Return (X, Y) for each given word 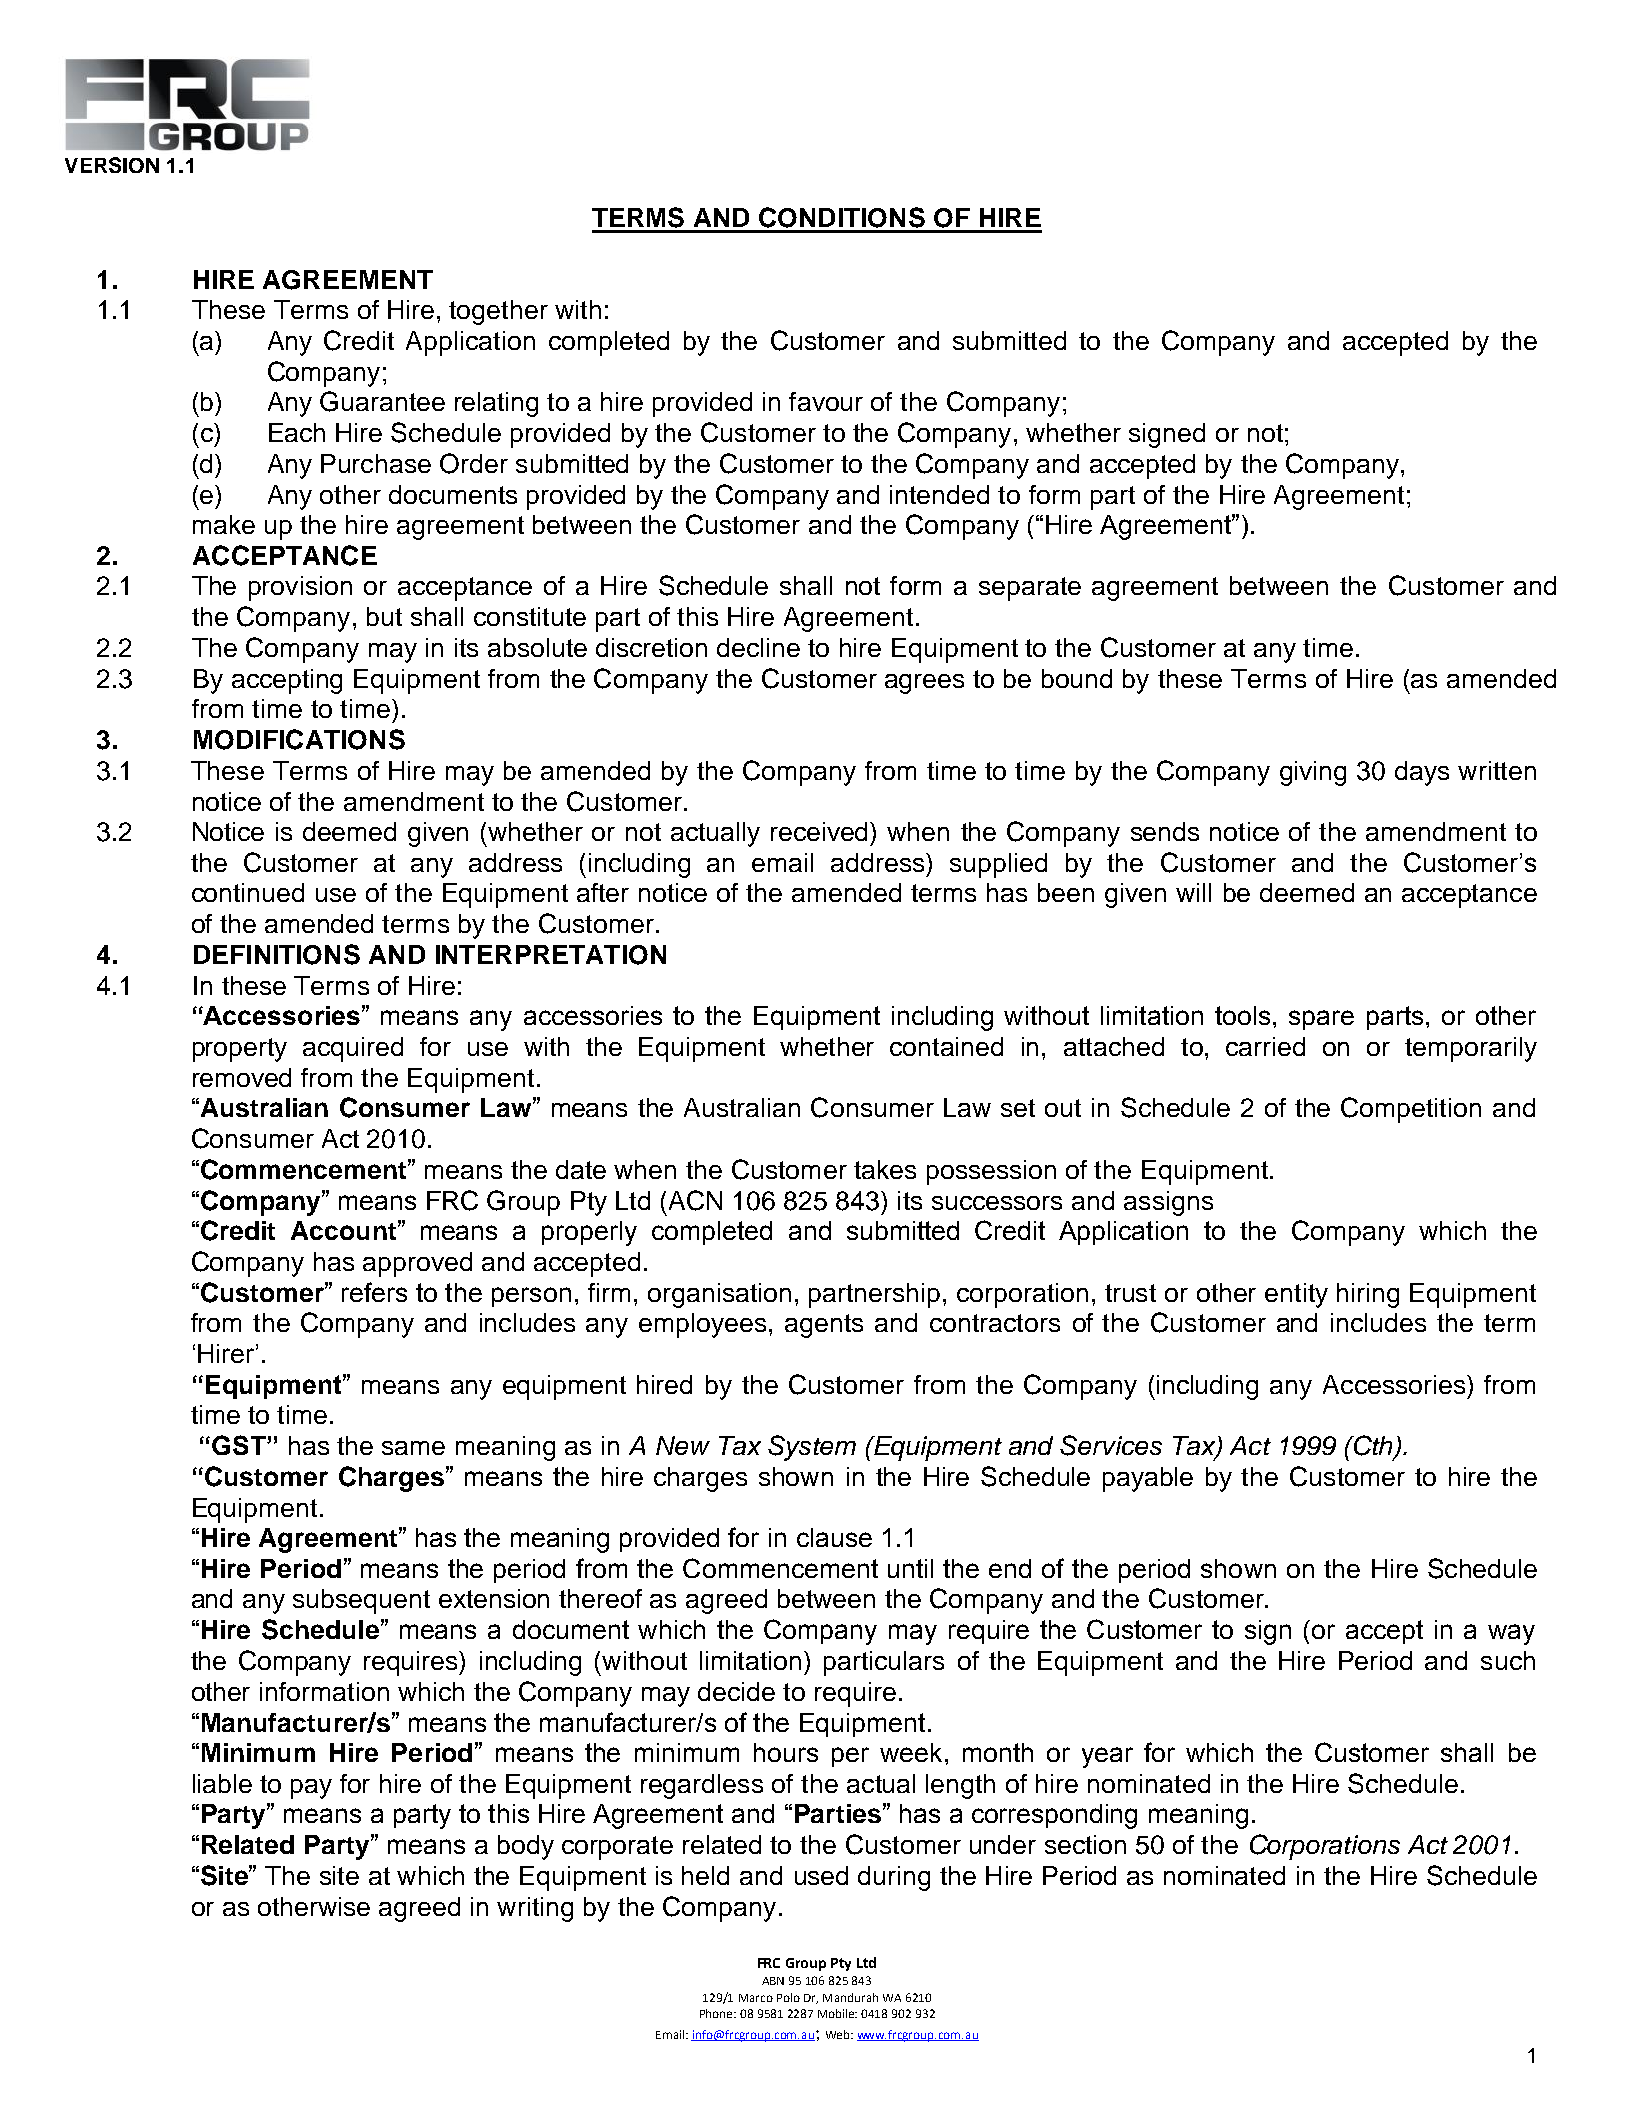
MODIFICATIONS (299, 739)
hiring (1368, 1295)
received (821, 831)
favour (826, 401)
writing (535, 1909)
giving (1313, 773)
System (812, 1448)
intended (939, 494)
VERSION (112, 165)
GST (240, 1445)
